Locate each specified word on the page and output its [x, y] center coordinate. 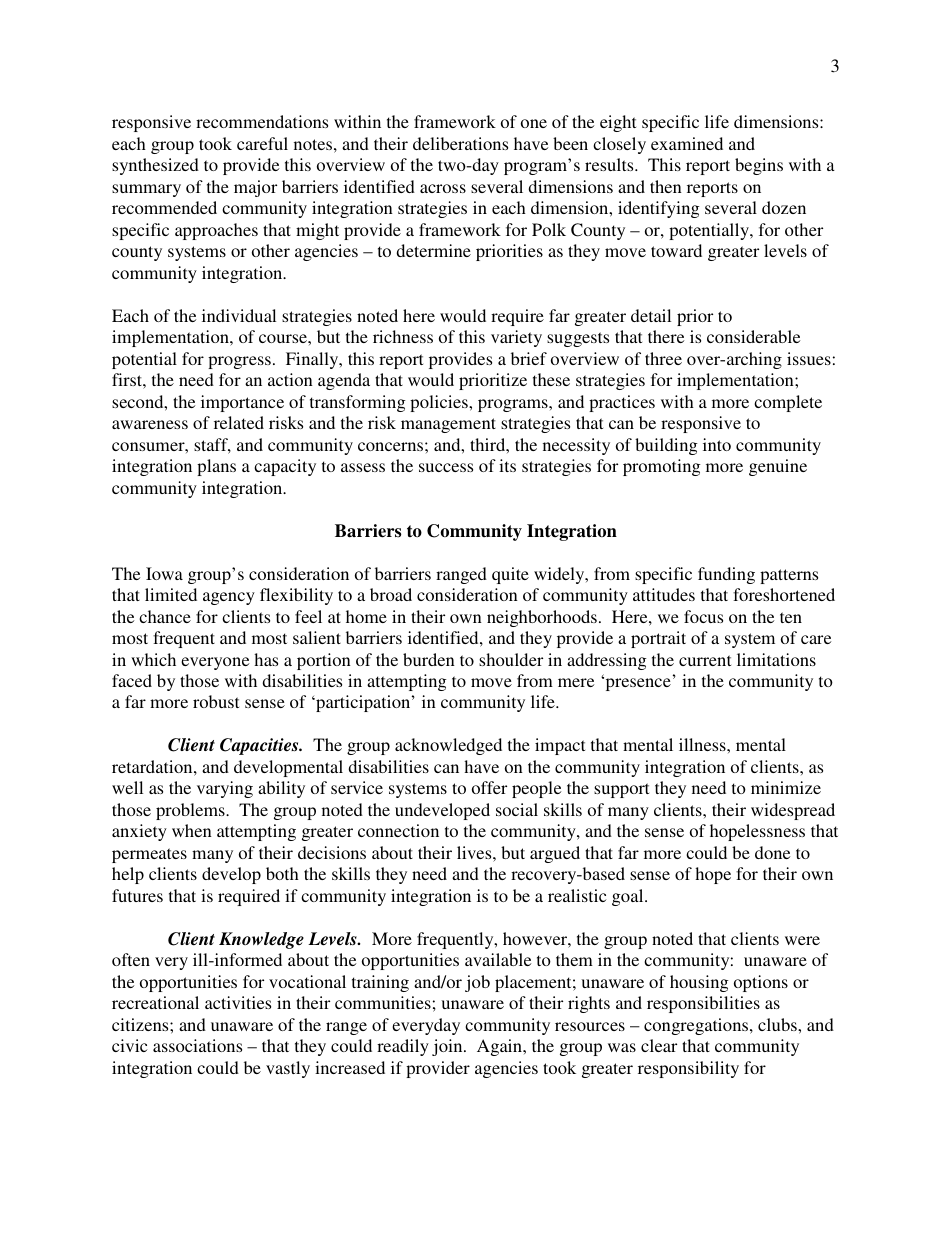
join [448, 1047]
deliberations [460, 143]
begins [759, 166]
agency [229, 598]
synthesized [155, 166]
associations [197, 1045]
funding [726, 575]
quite [510, 575]
